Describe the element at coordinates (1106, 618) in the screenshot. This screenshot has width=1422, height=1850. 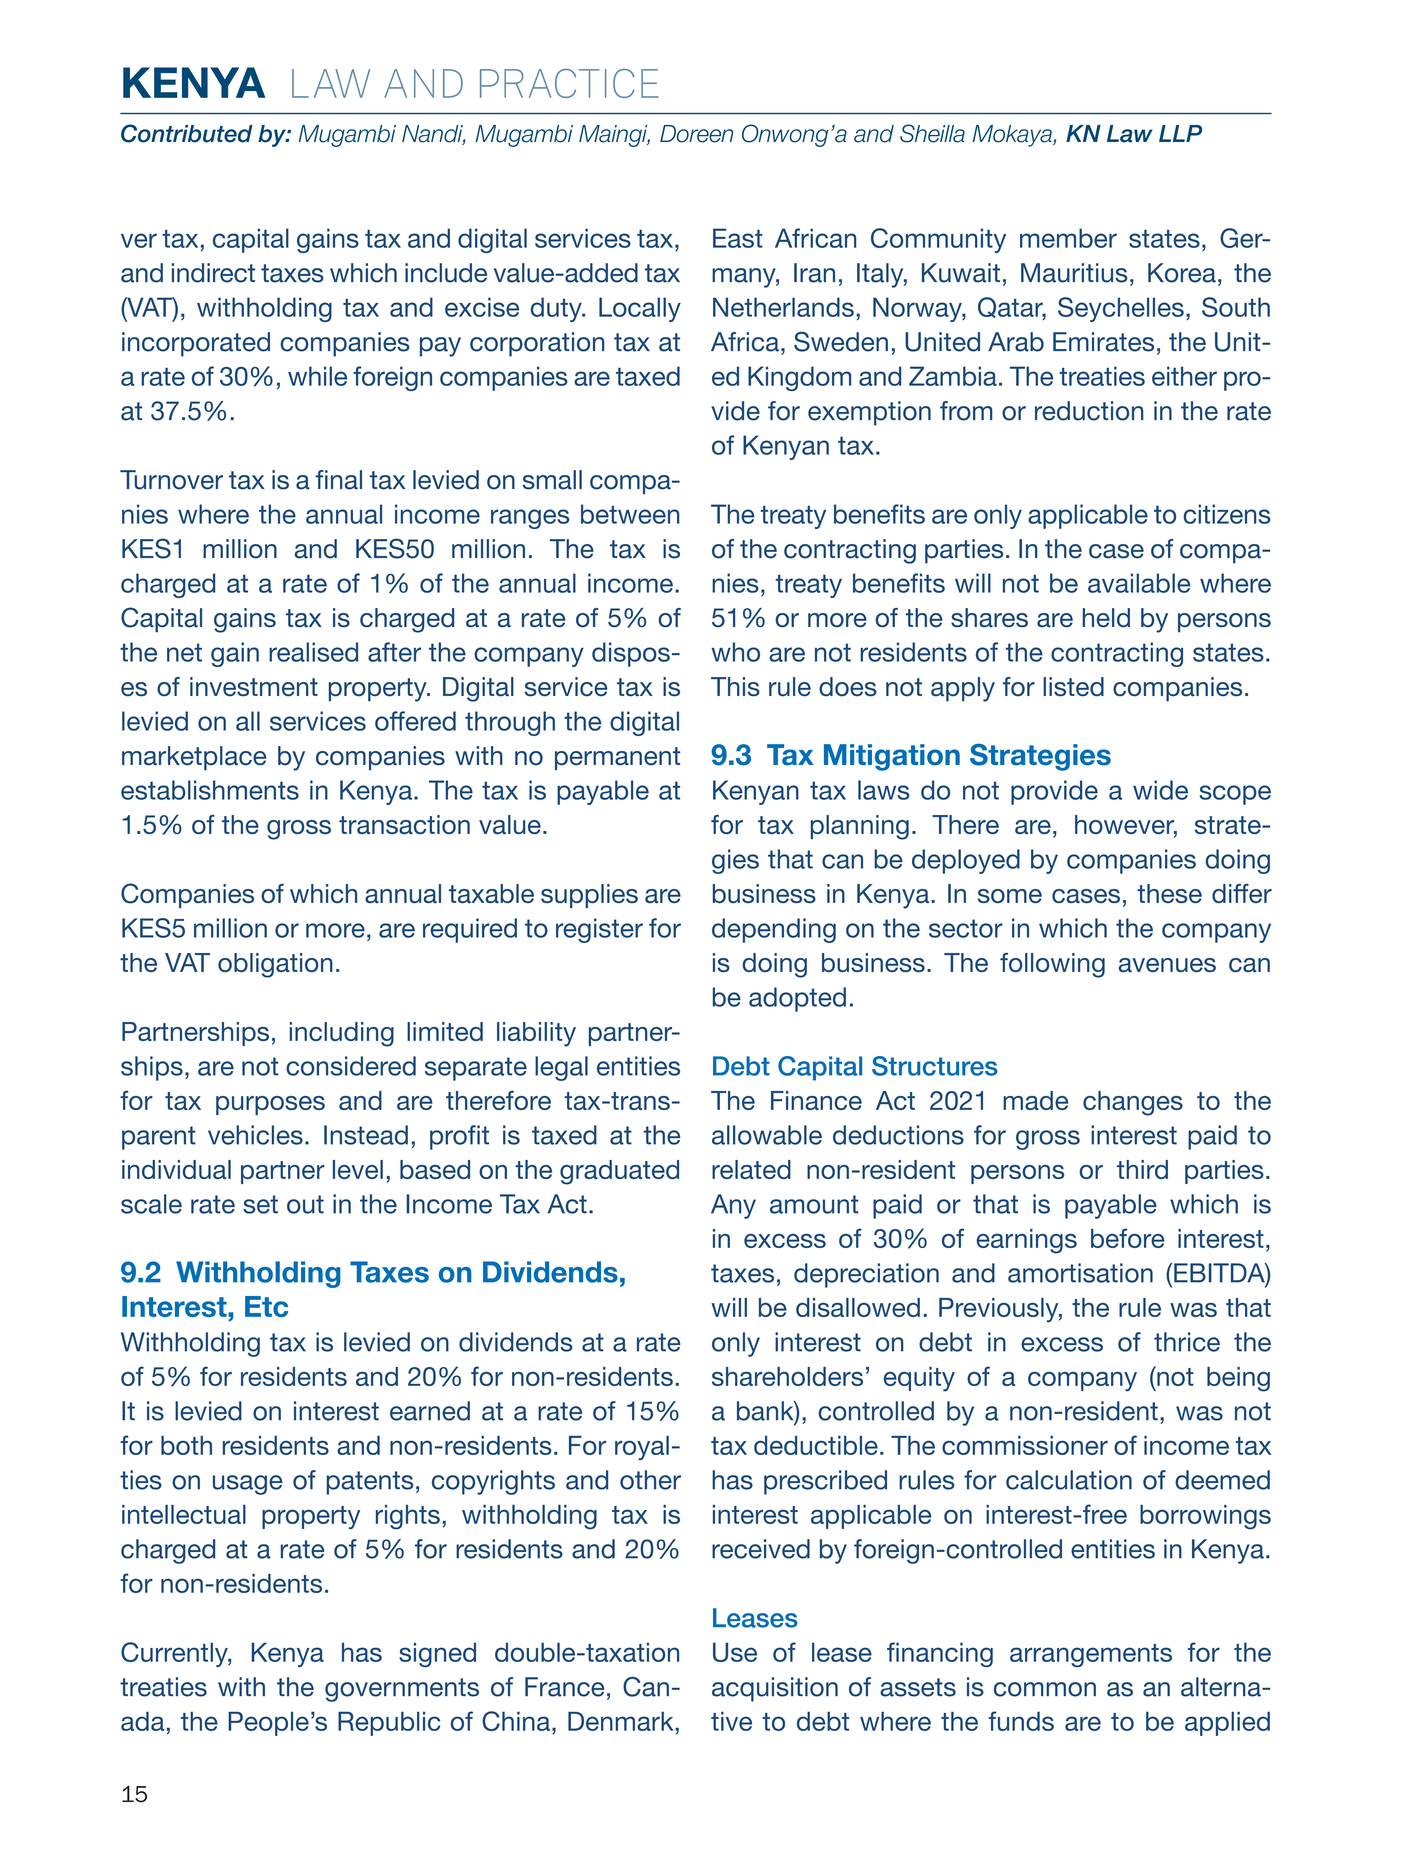
I see `held` at that location.
